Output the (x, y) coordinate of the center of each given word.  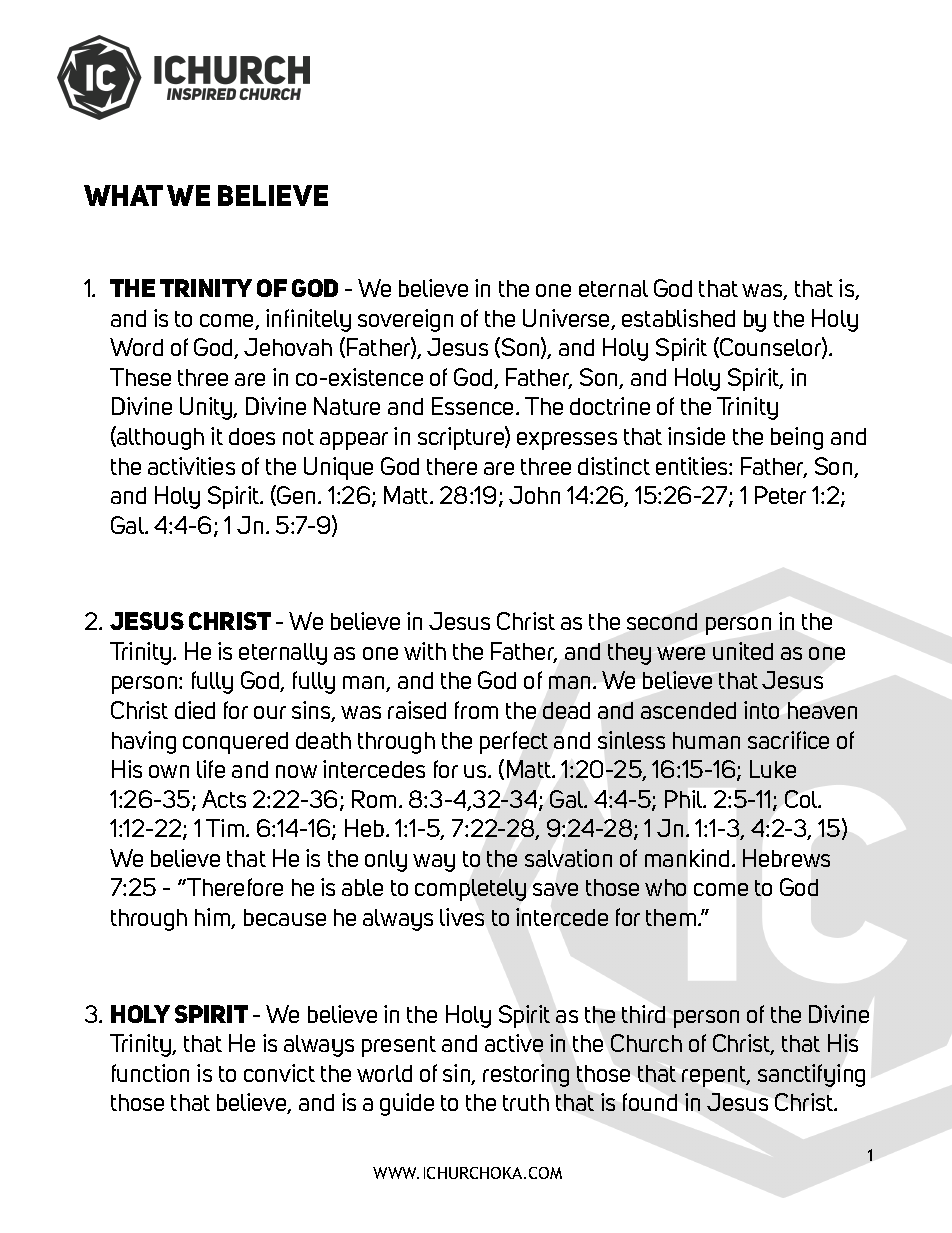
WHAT (123, 195)
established (678, 318)
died (195, 710)
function (150, 1073)
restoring (526, 1075)
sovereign (405, 320)
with (425, 651)
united (743, 651)
